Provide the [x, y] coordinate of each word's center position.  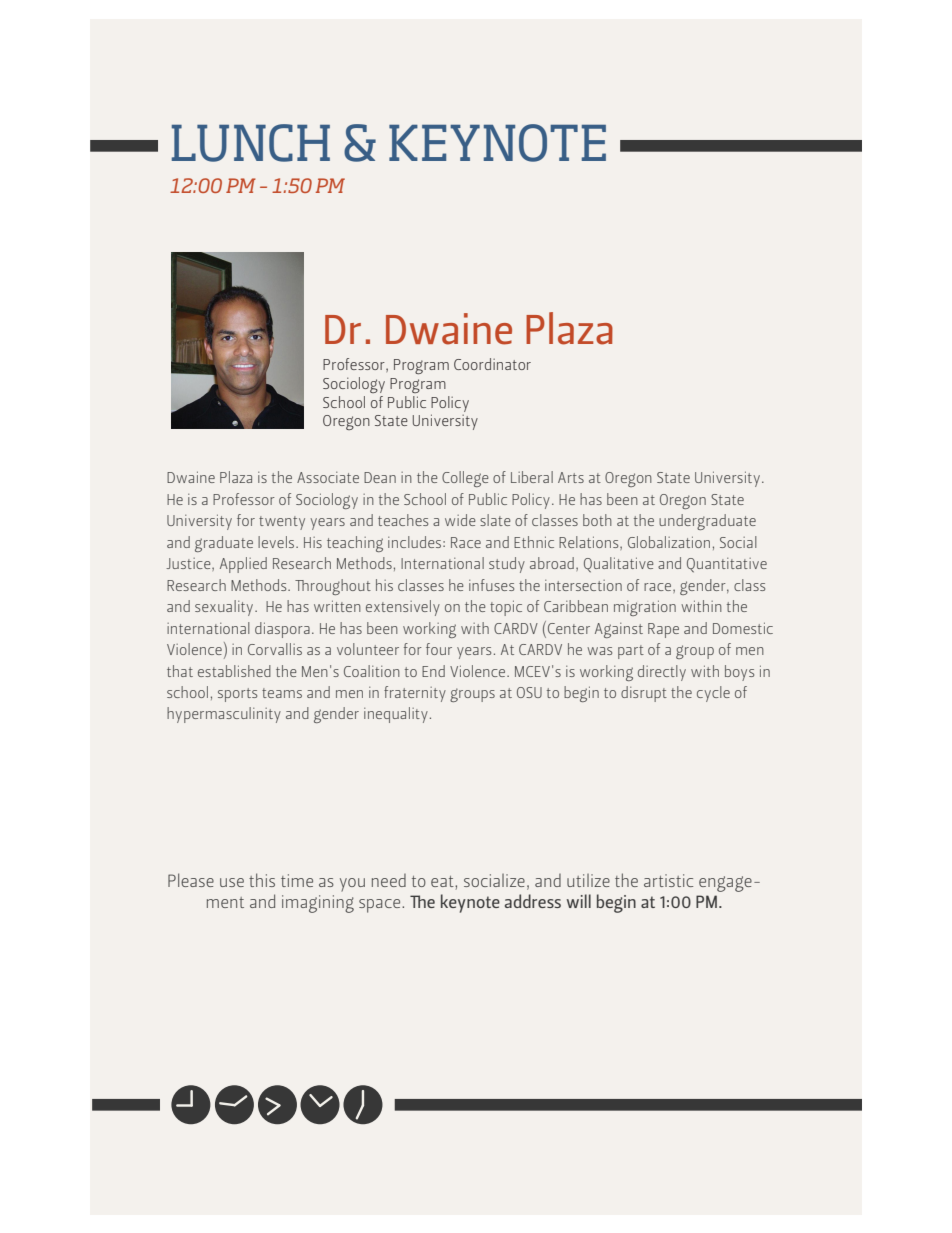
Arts [571, 477]
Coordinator [492, 364]
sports [237, 695]
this [262, 880]
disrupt [644, 694]
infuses [491, 585]
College [465, 479]
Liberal [532, 477]
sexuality [225, 608]
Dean [380, 477]
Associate [328, 477]
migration [645, 608]
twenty [282, 523]
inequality [396, 715]
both [597, 520]
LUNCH [251, 143]
